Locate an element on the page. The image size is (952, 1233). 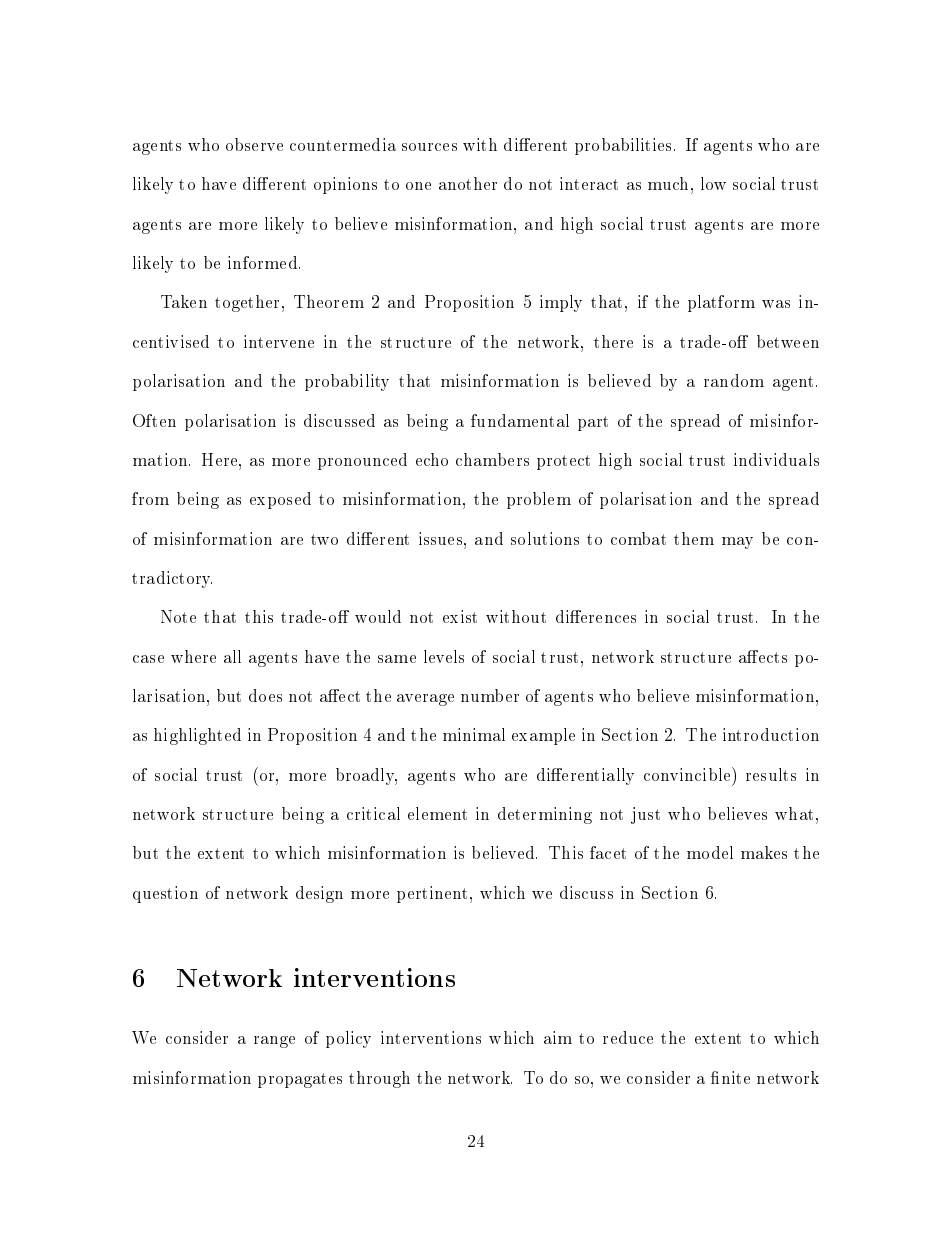
range is located at coordinates (274, 1042).
